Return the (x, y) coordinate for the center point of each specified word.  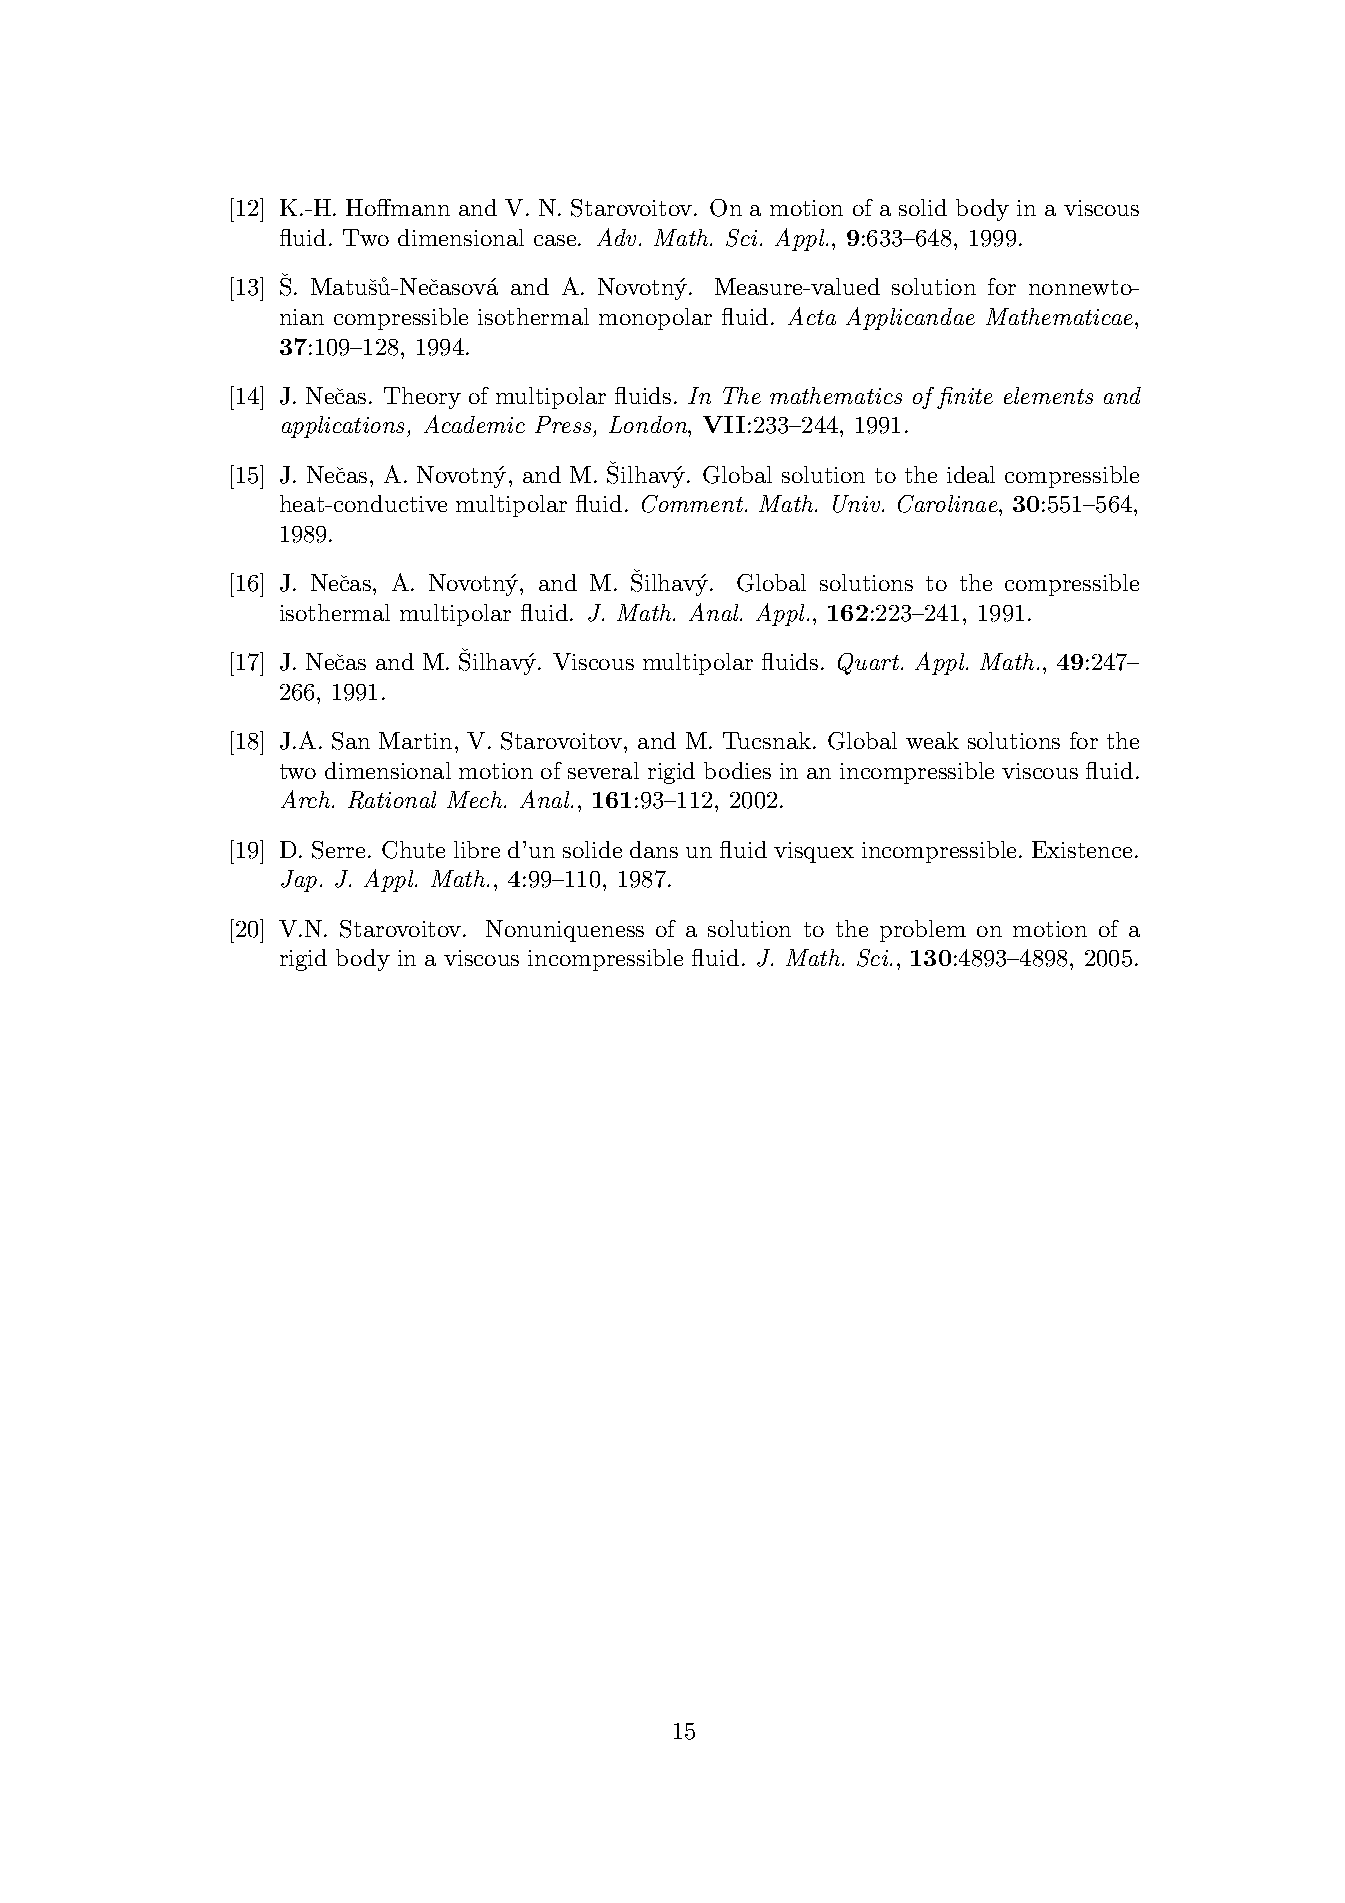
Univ (858, 504)
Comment (694, 504)
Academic (474, 424)
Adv (616, 237)
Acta (812, 316)
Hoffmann (398, 207)
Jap (299, 881)
